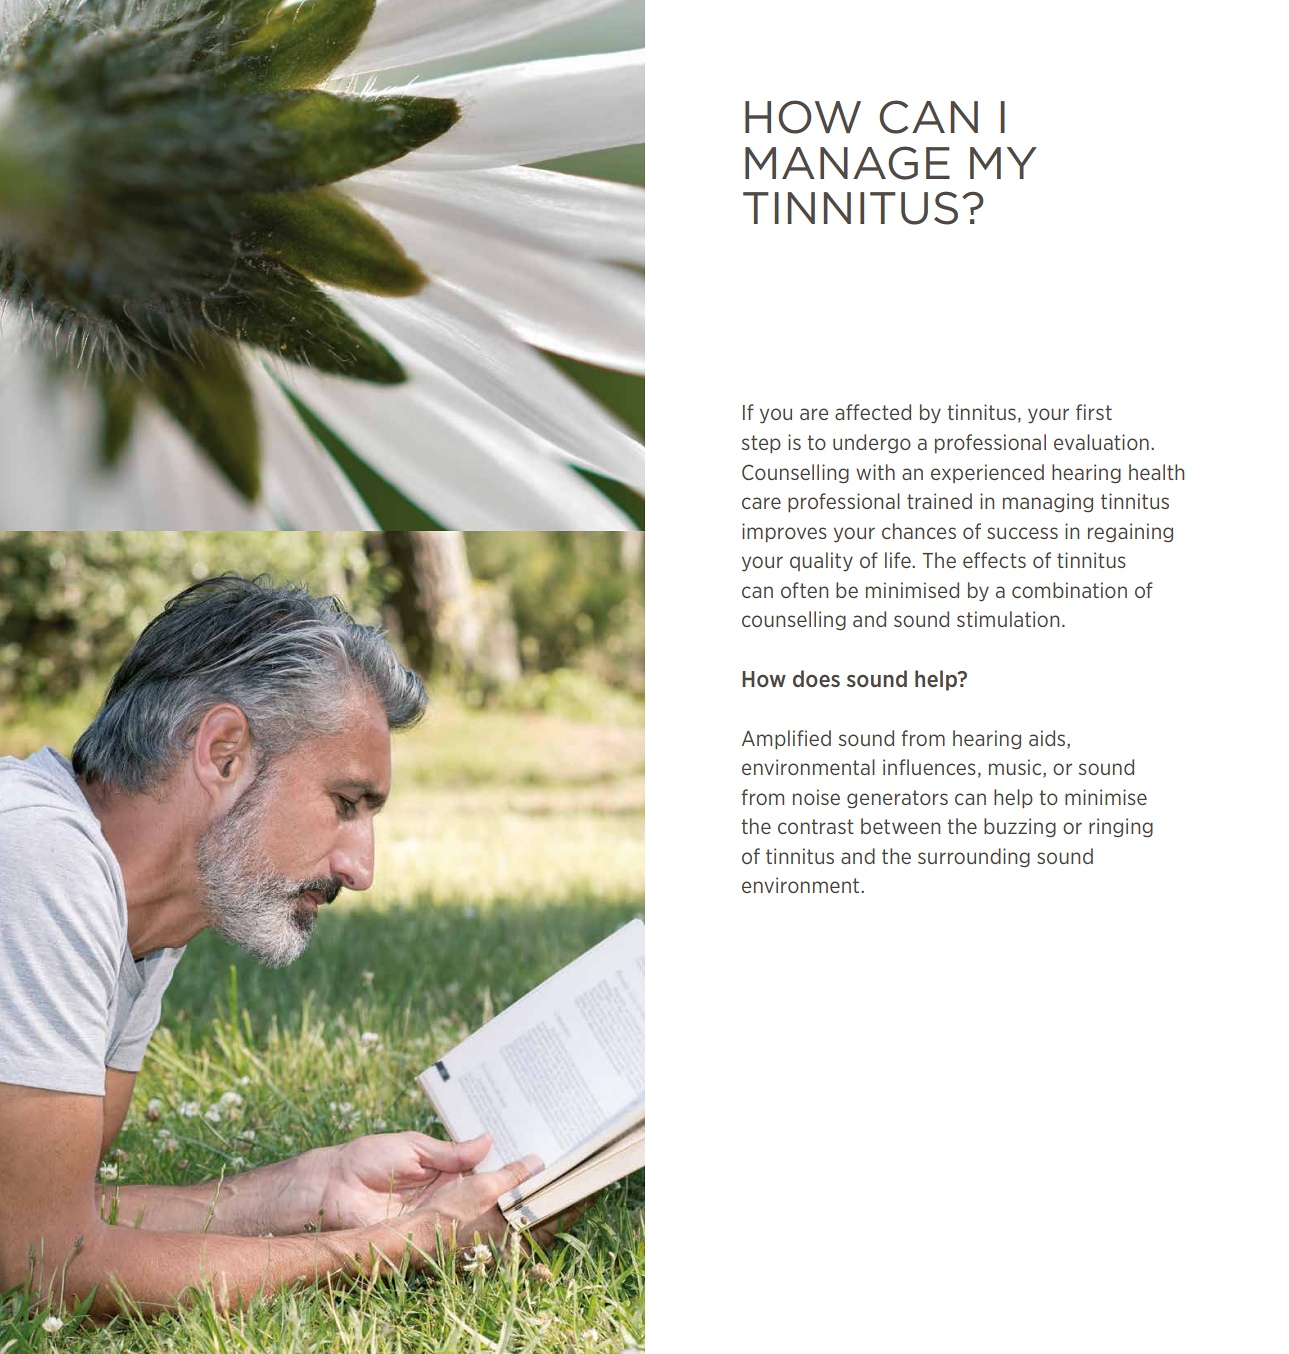  Describe the element at coordinates (847, 163) in the screenshot. I see `MANAGE` at that location.
